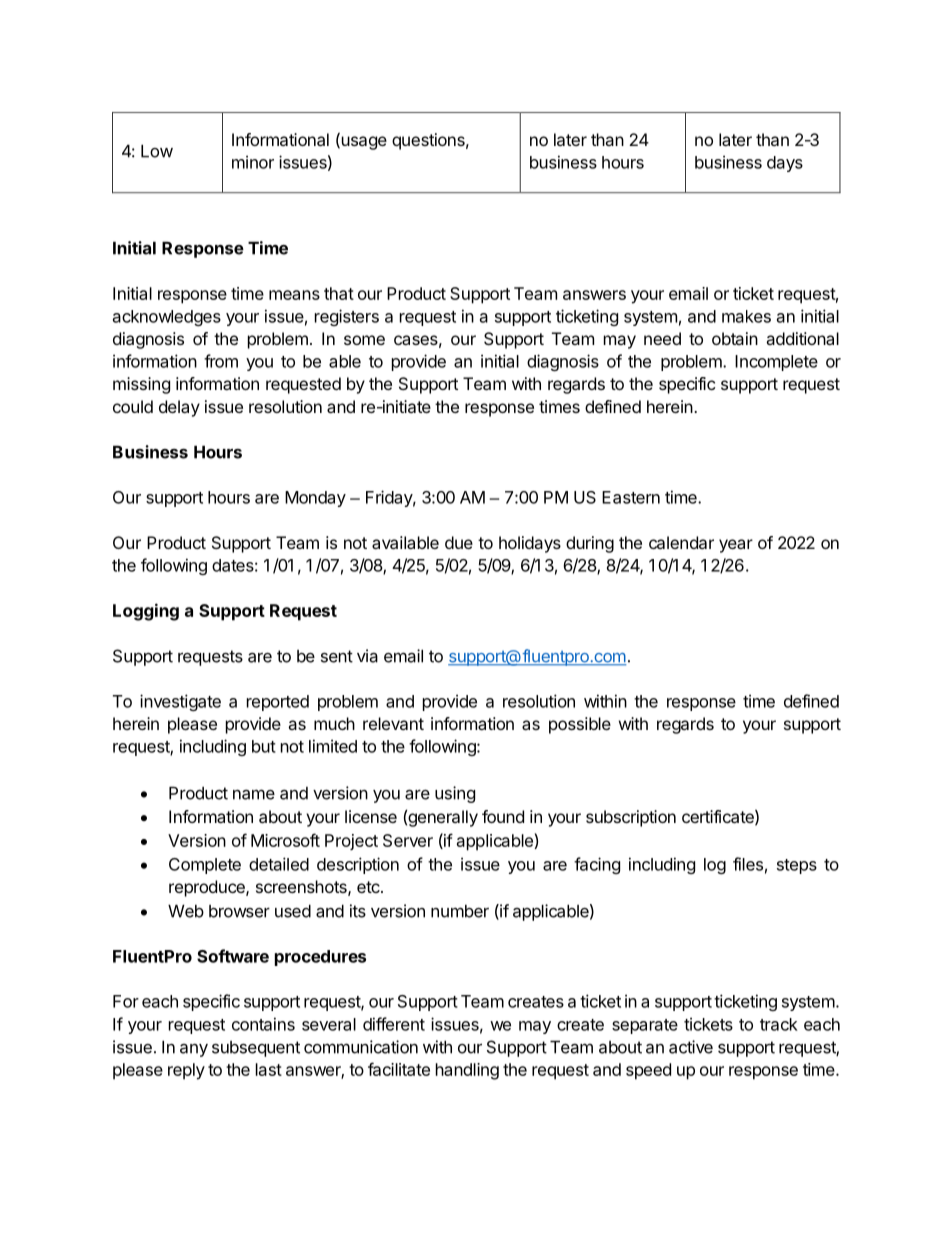  What do you see at coordinates (631, 497) in the screenshot?
I see `Eastern` at bounding box center [631, 497].
